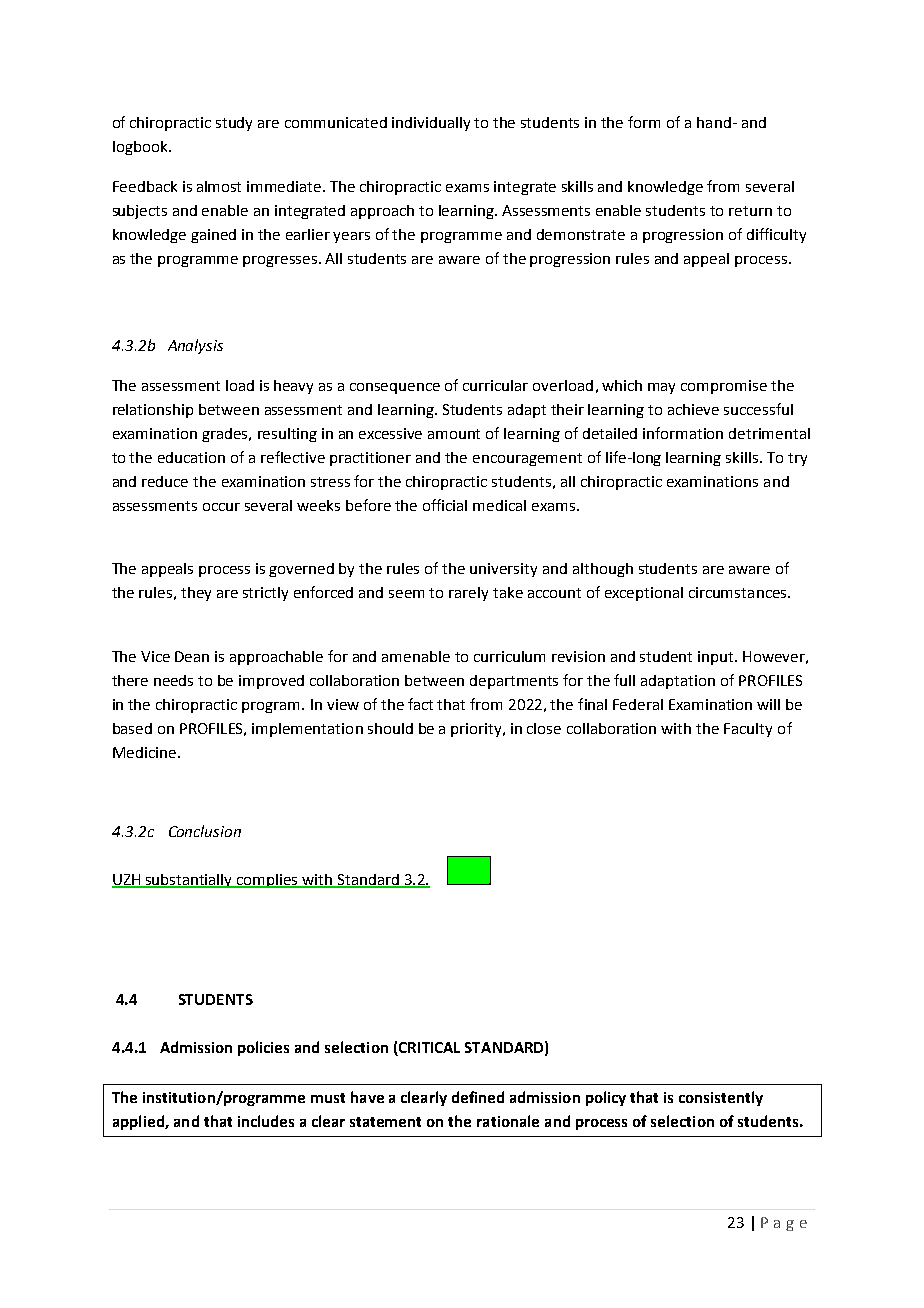 The image size is (924, 1308). Describe the element at coordinates (234, 124) in the page. I see `study` at that location.
